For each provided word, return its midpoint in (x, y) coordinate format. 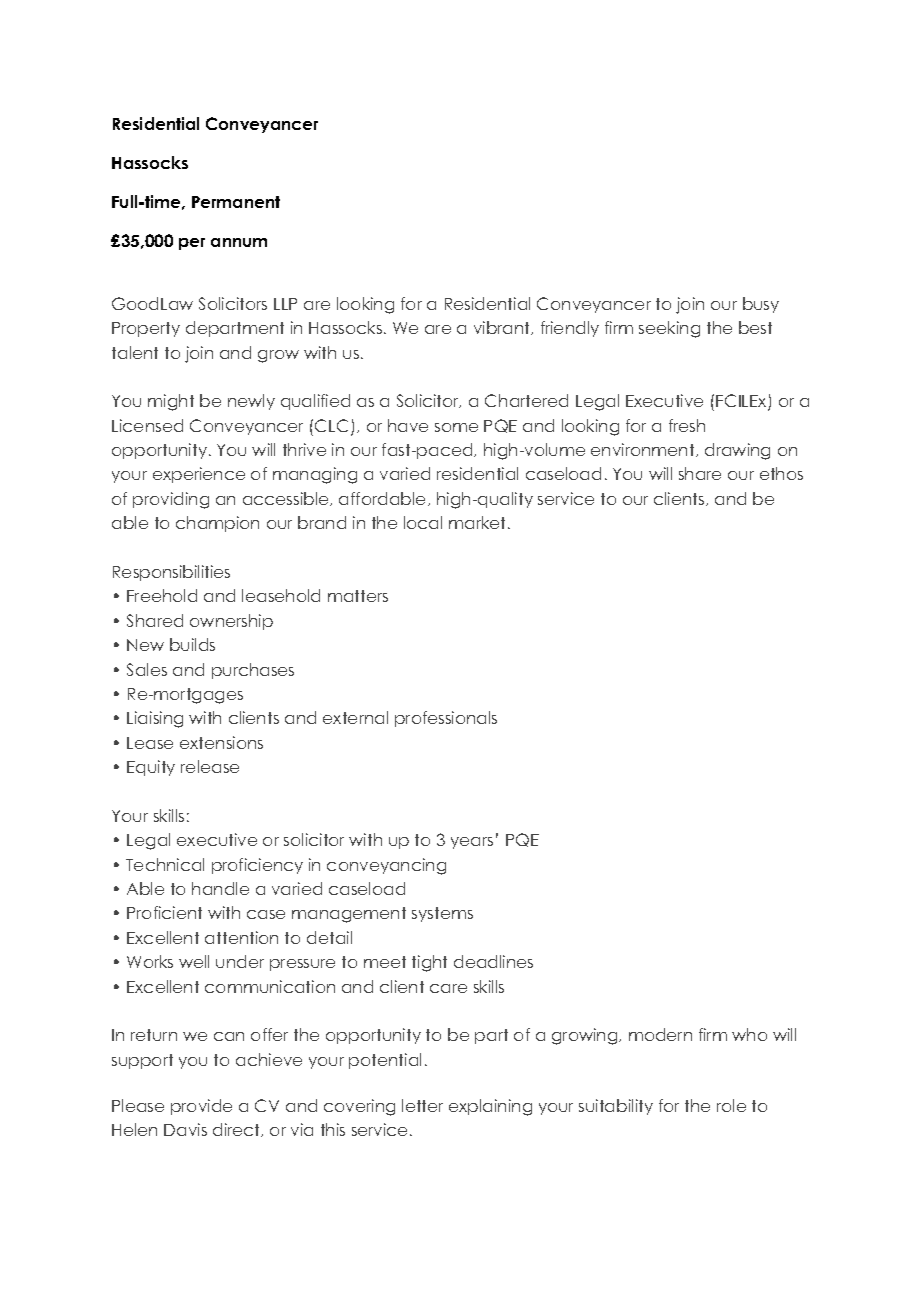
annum (239, 242)
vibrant (503, 328)
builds (192, 644)
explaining (490, 1107)
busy (761, 305)
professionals (446, 719)
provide (201, 1107)
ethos (781, 473)
